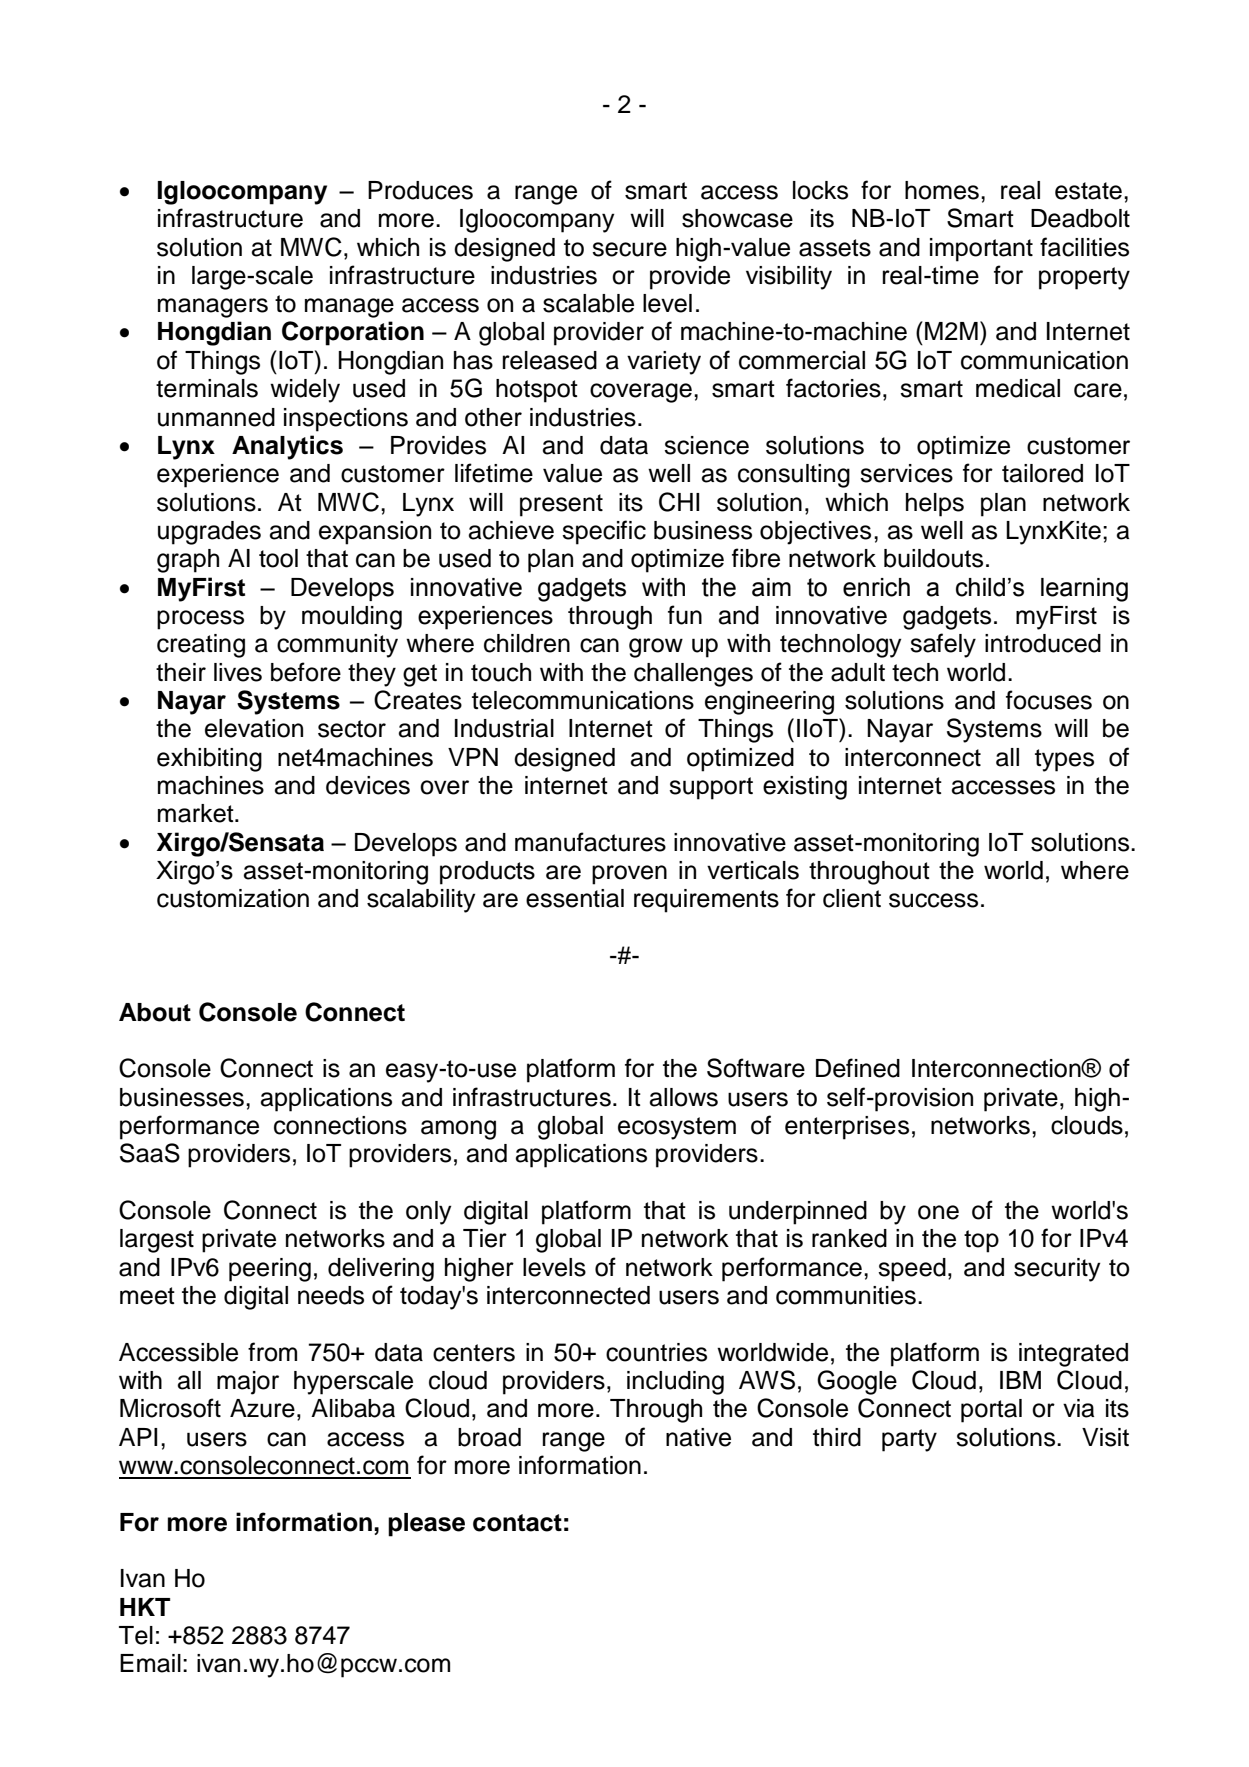  I want to click on peering, so click(270, 1270).
